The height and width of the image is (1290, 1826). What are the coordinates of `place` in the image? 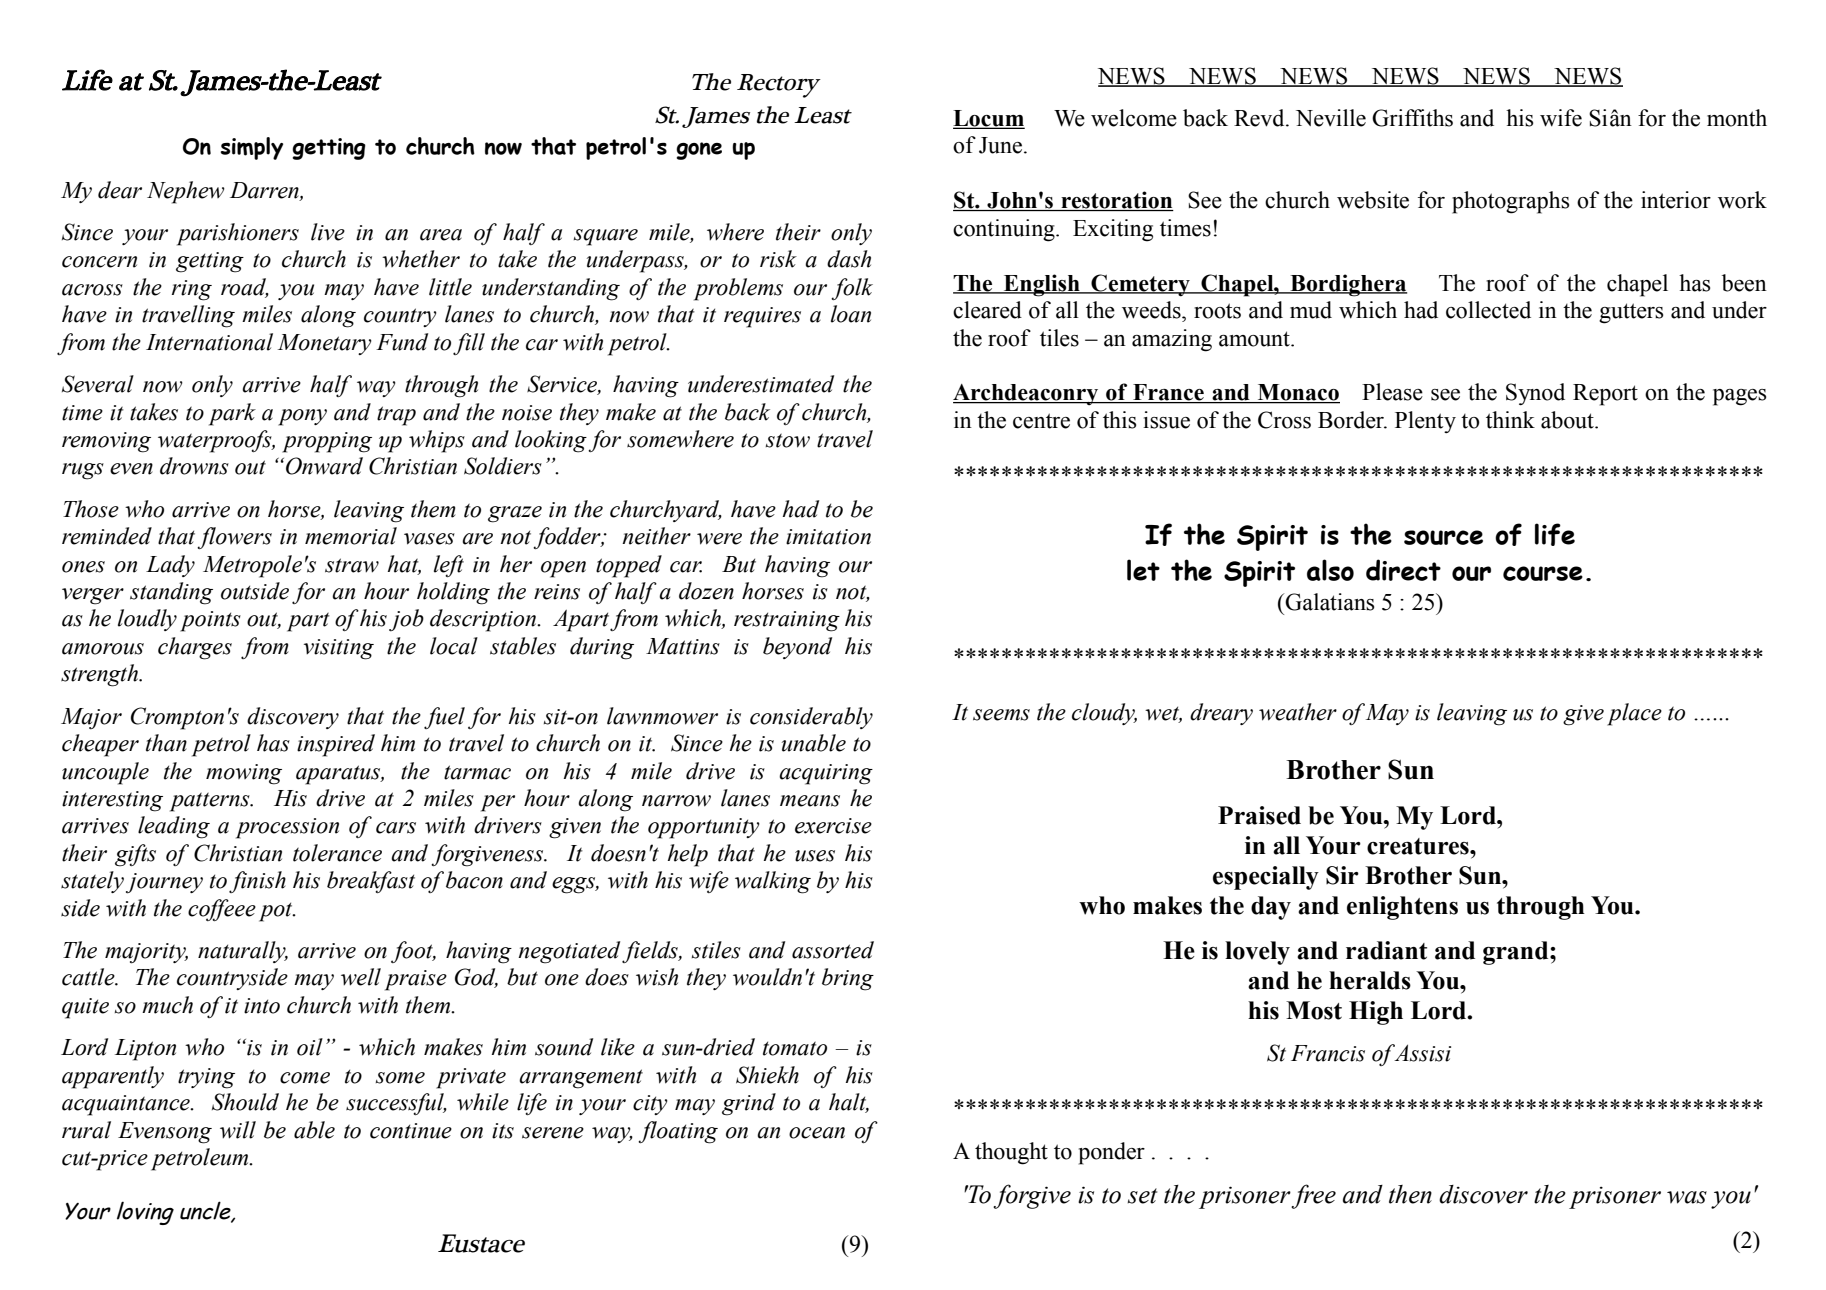 It's located at (1634, 714).
